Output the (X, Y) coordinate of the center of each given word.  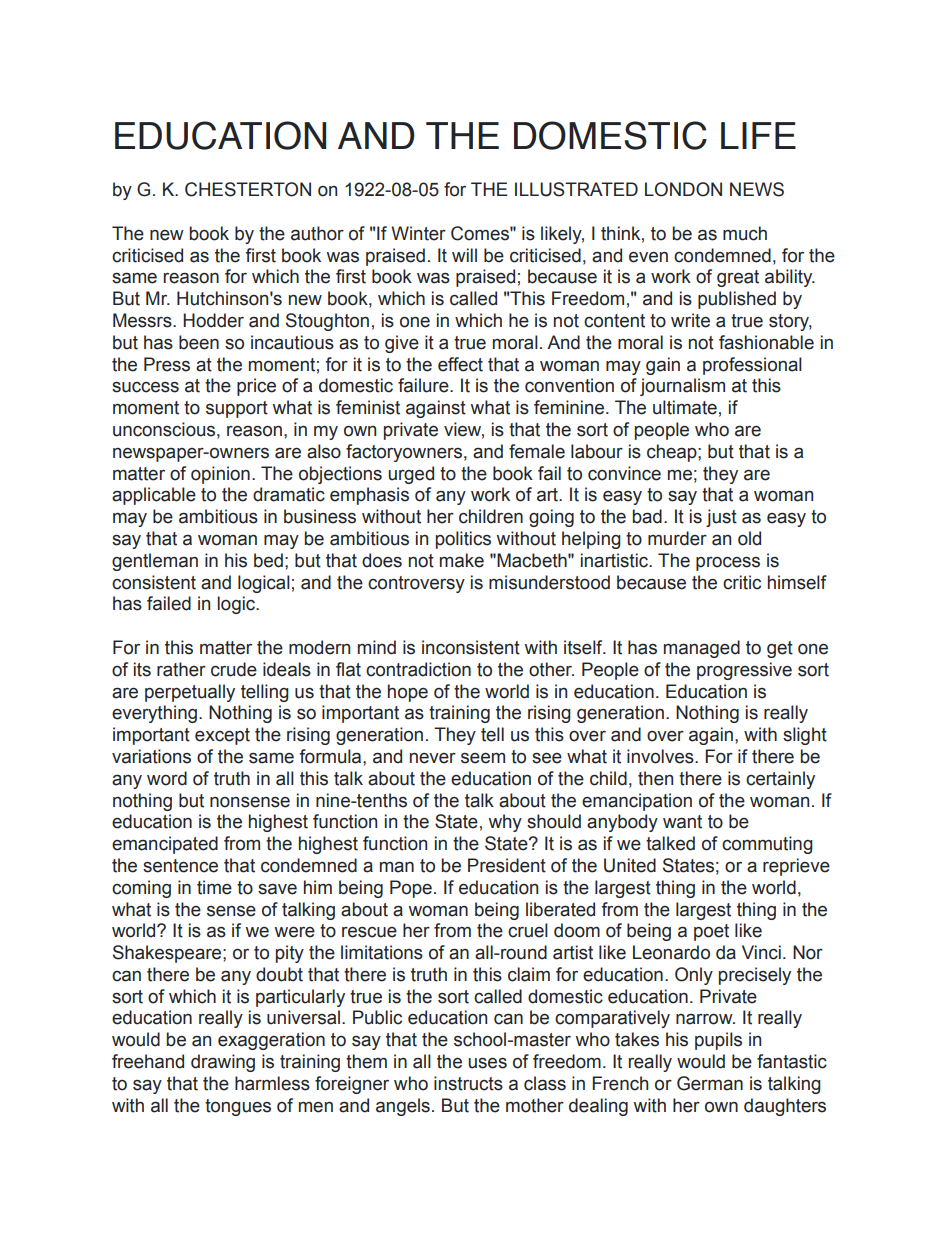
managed (702, 649)
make (462, 560)
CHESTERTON (248, 189)
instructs (468, 1083)
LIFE (758, 135)
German (710, 1083)
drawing (223, 1063)
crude (234, 669)
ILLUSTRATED (576, 189)
